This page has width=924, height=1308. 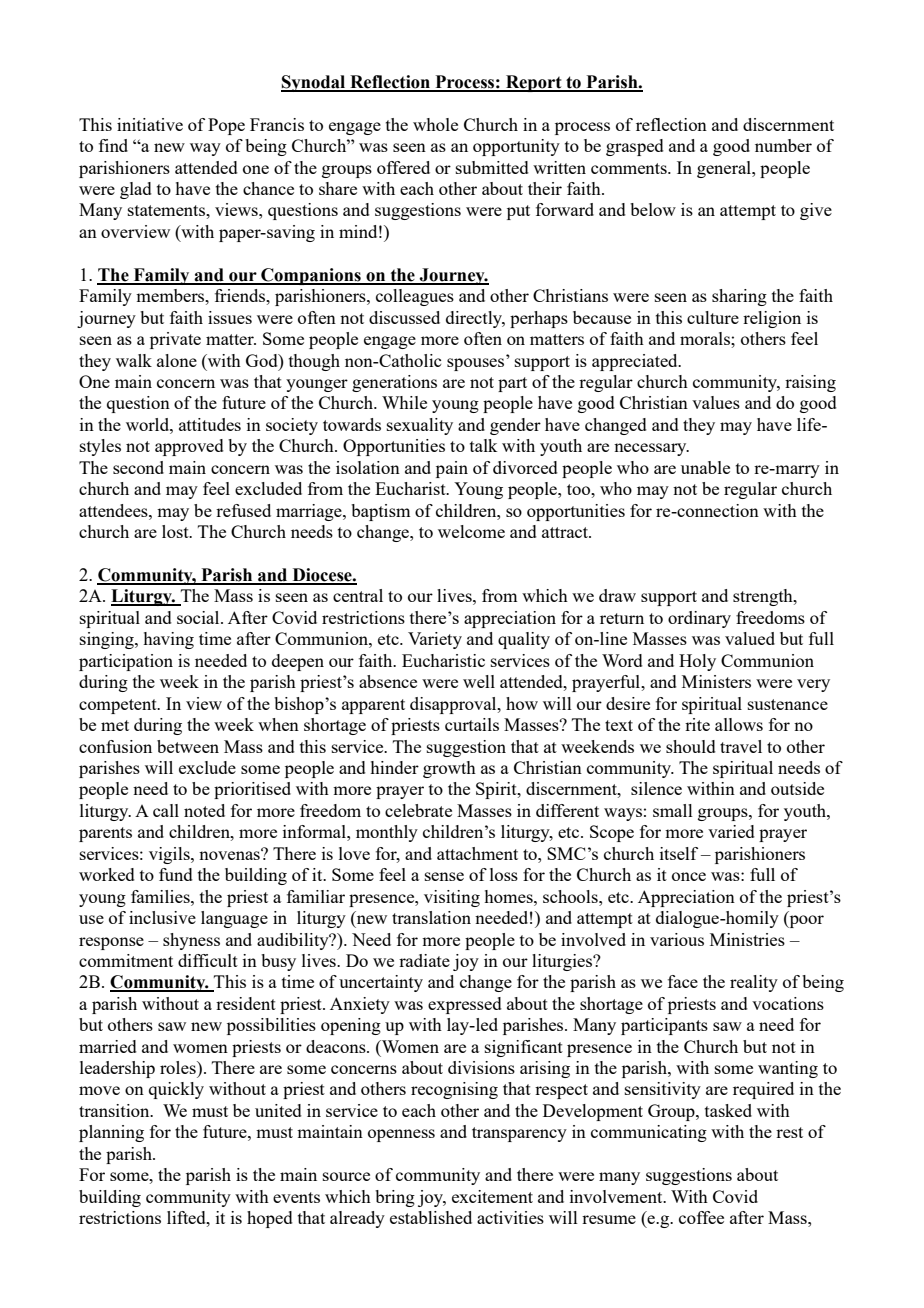 I want to click on culture, so click(x=713, y=317).
